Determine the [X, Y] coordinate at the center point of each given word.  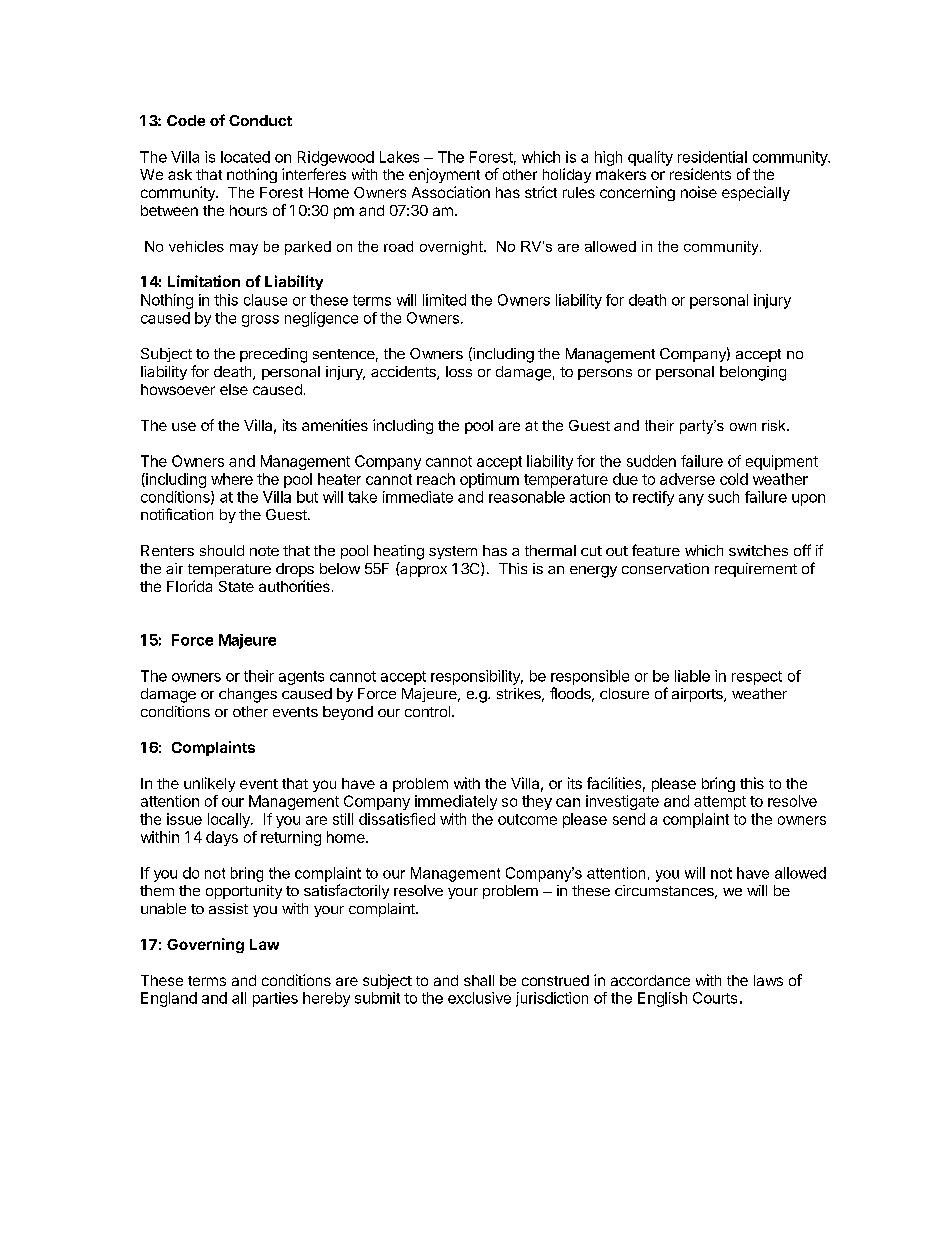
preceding [273, 355]
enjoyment [444, 175]
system [453, 552]
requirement [756, 570]
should [222, 550]
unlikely [209, 784]
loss [459, 371]
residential [712, 157]
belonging [753, 373]
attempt [720, 803]
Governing [205, 945]
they [537, 802]
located [245, 157]
